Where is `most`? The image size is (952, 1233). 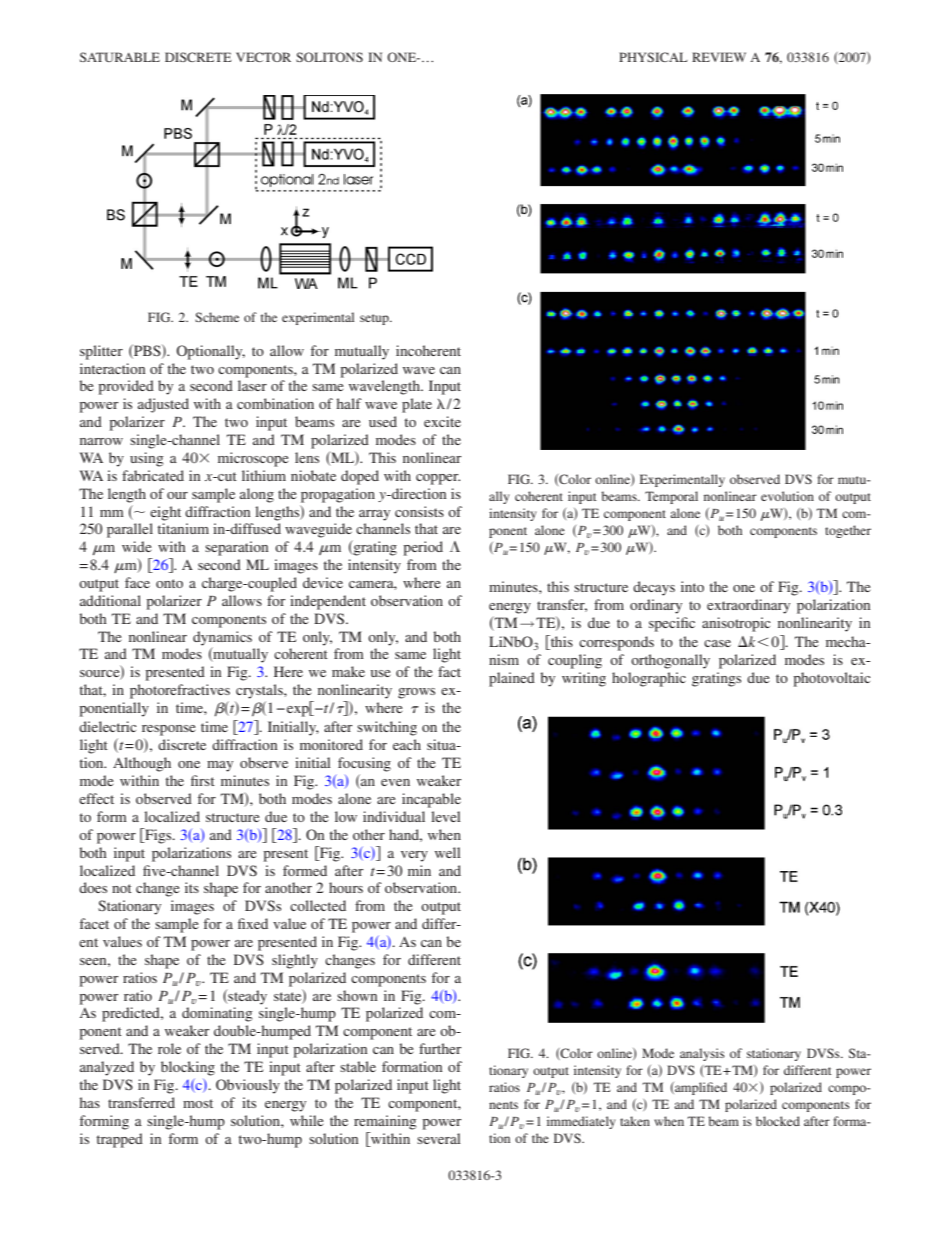
most is located at coordinates (198, 1103).
